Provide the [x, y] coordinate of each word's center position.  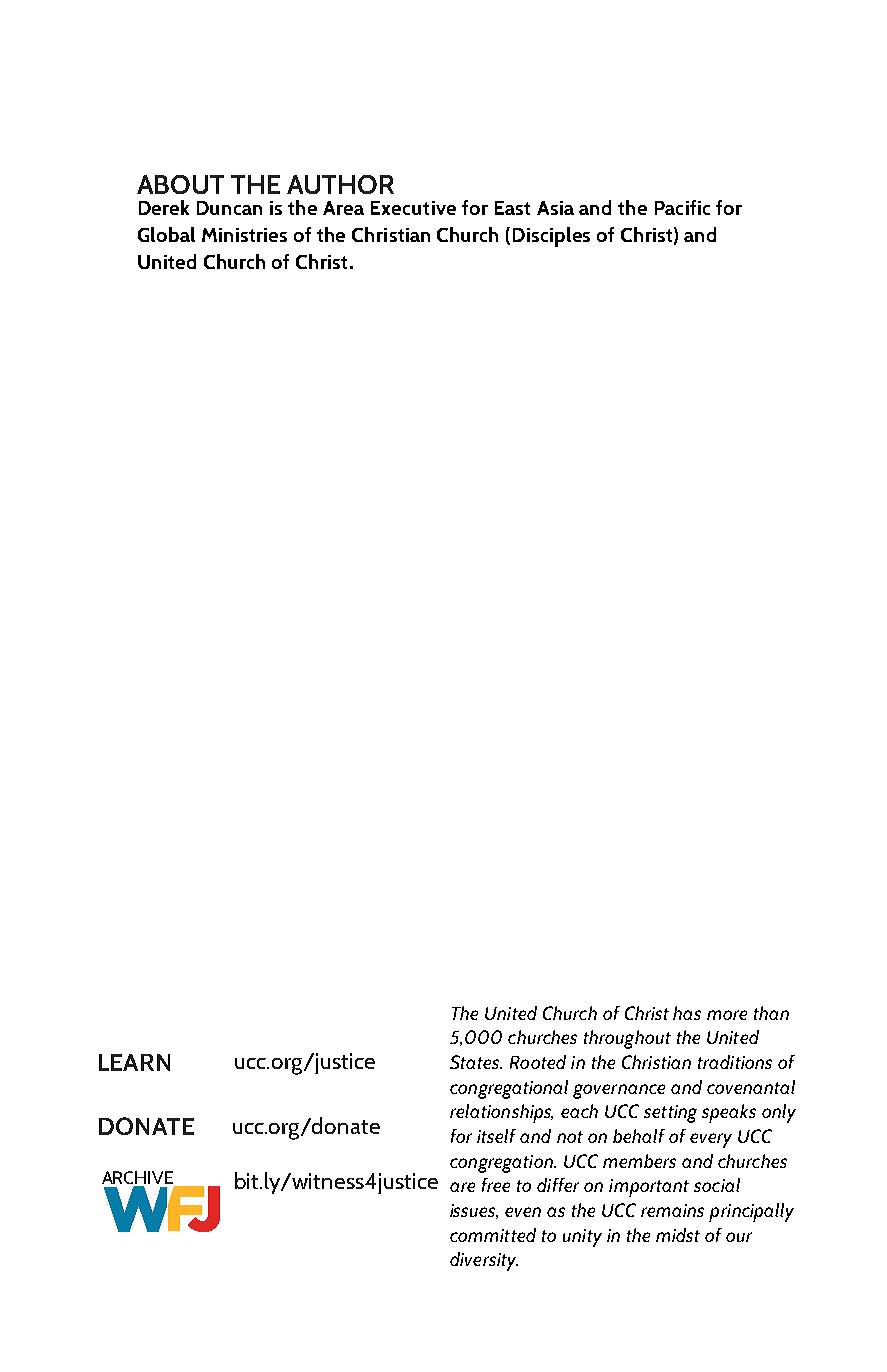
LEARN [134, 1062]
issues [474, 1211]
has [687, 1013]
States [476, 1062]
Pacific [682, 207]
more [727, 1015]
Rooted [538, 1062]
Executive [413, 208]
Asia [555, 208]
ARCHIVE [139, 1179]
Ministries [244, 235]
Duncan [229, 208]
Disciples [551, 237]
